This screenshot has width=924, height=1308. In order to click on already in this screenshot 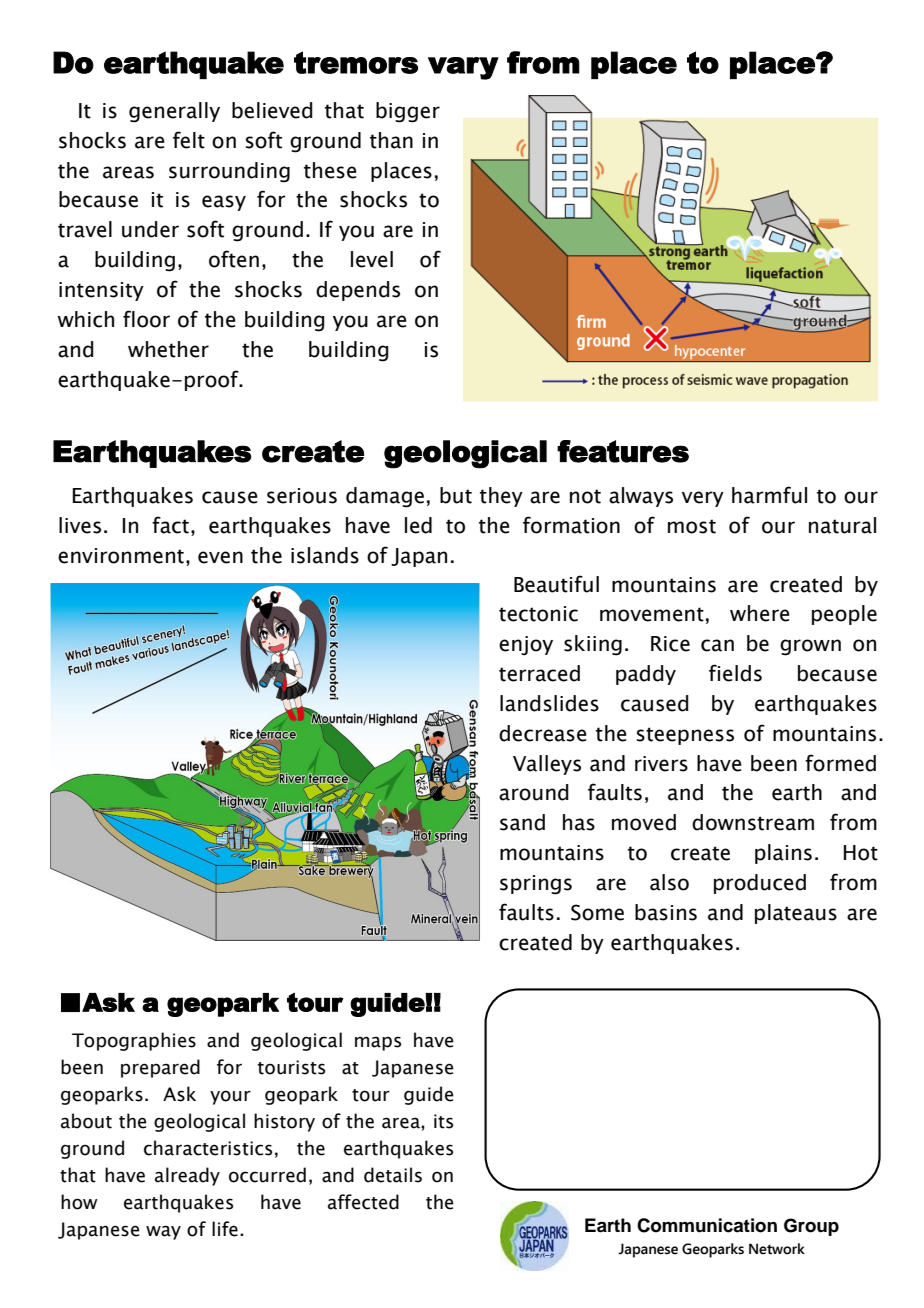, I will do `click(187, 1176)`.
